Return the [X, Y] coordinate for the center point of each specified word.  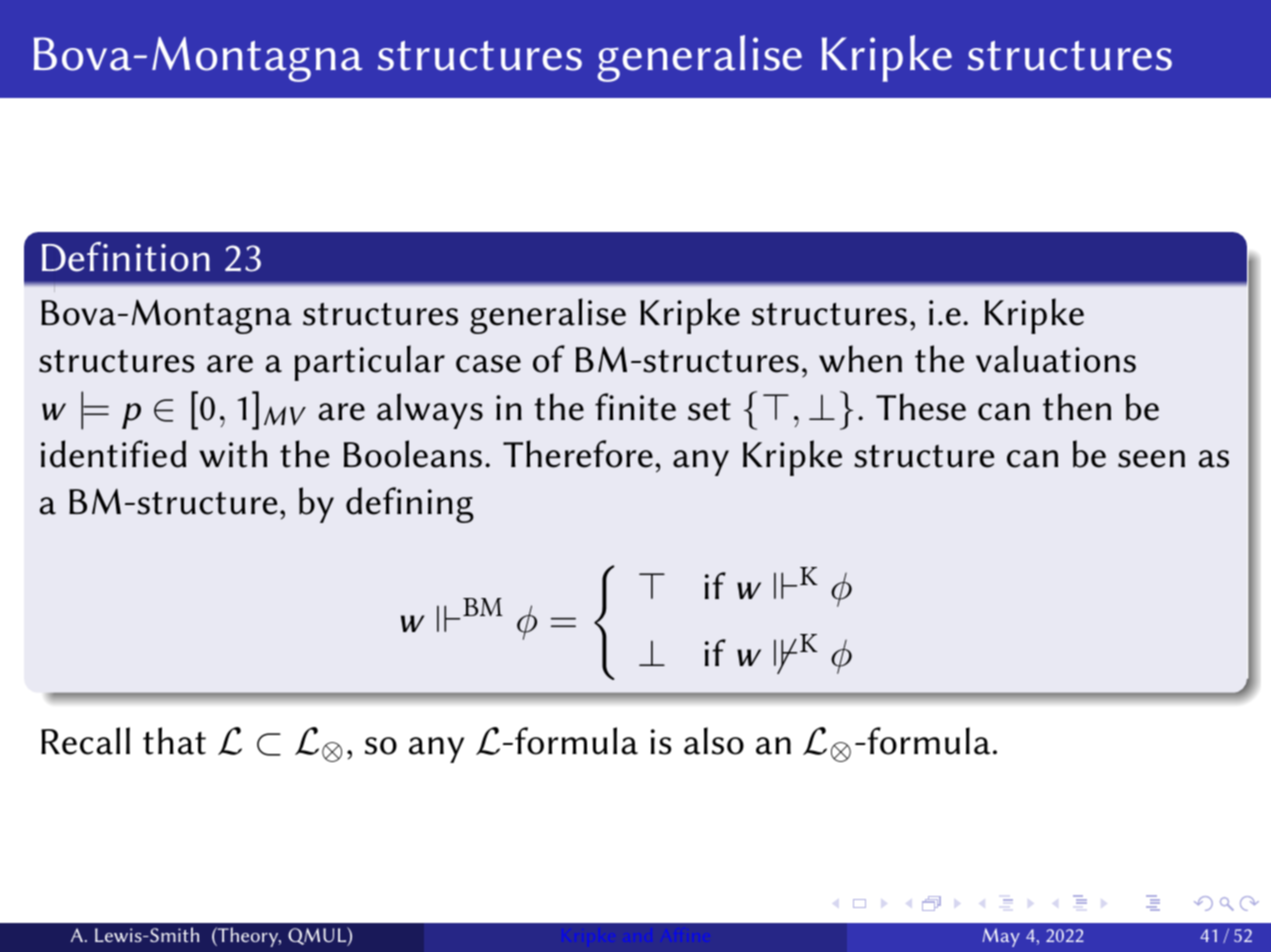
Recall [85, 741]
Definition [126, 257]
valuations [1056, 359]
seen [1151, 459]
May [1001, 937]
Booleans [413, 454]
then [1077, 407]
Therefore [578, 454]
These [921, 407]
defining [410, 505]
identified [113, 454]
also [714, 741]
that [174, 741]
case [488, 364]
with [233, 454]
